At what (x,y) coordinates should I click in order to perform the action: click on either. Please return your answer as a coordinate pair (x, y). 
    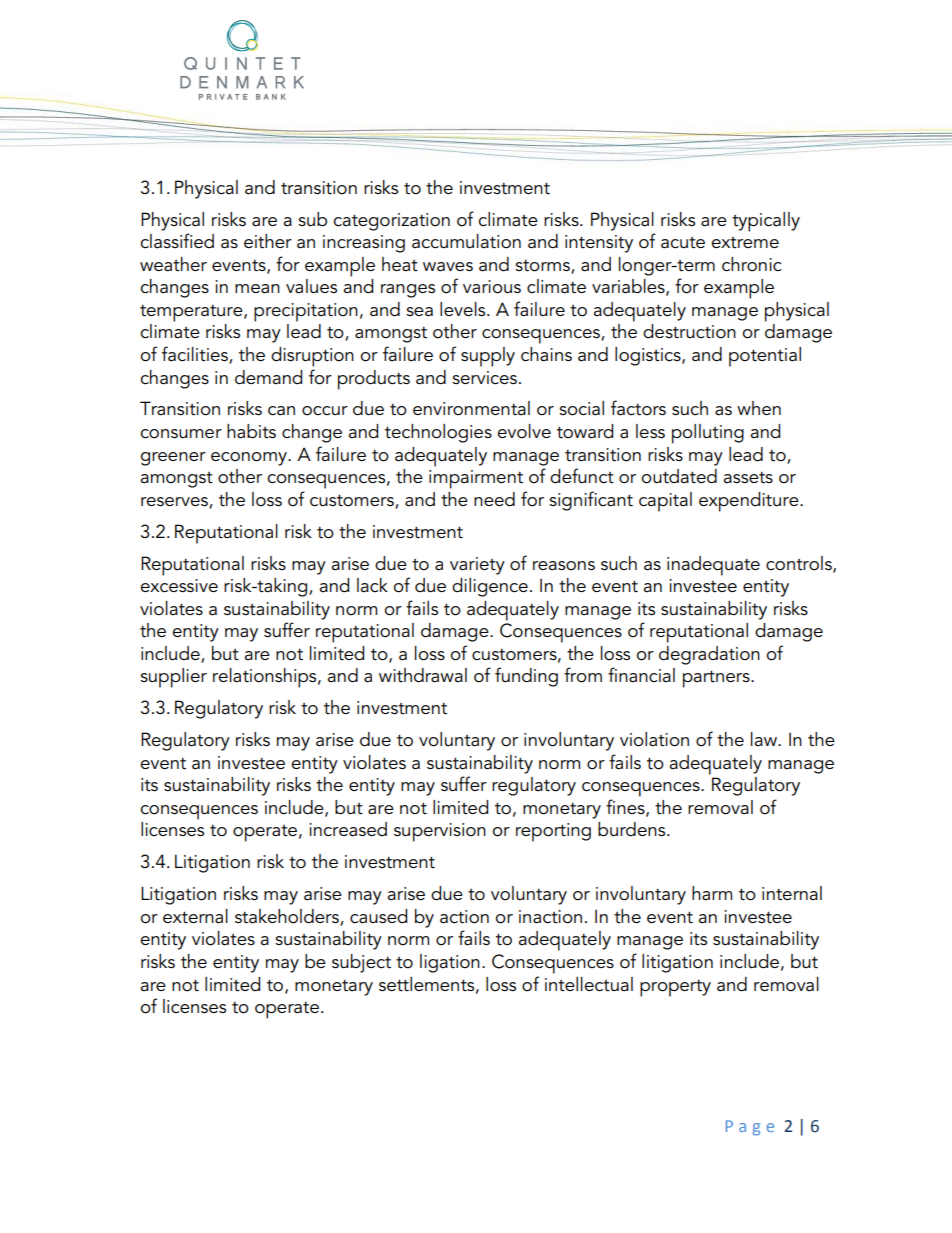
    Looking at the image, I should click on (268, 241).
